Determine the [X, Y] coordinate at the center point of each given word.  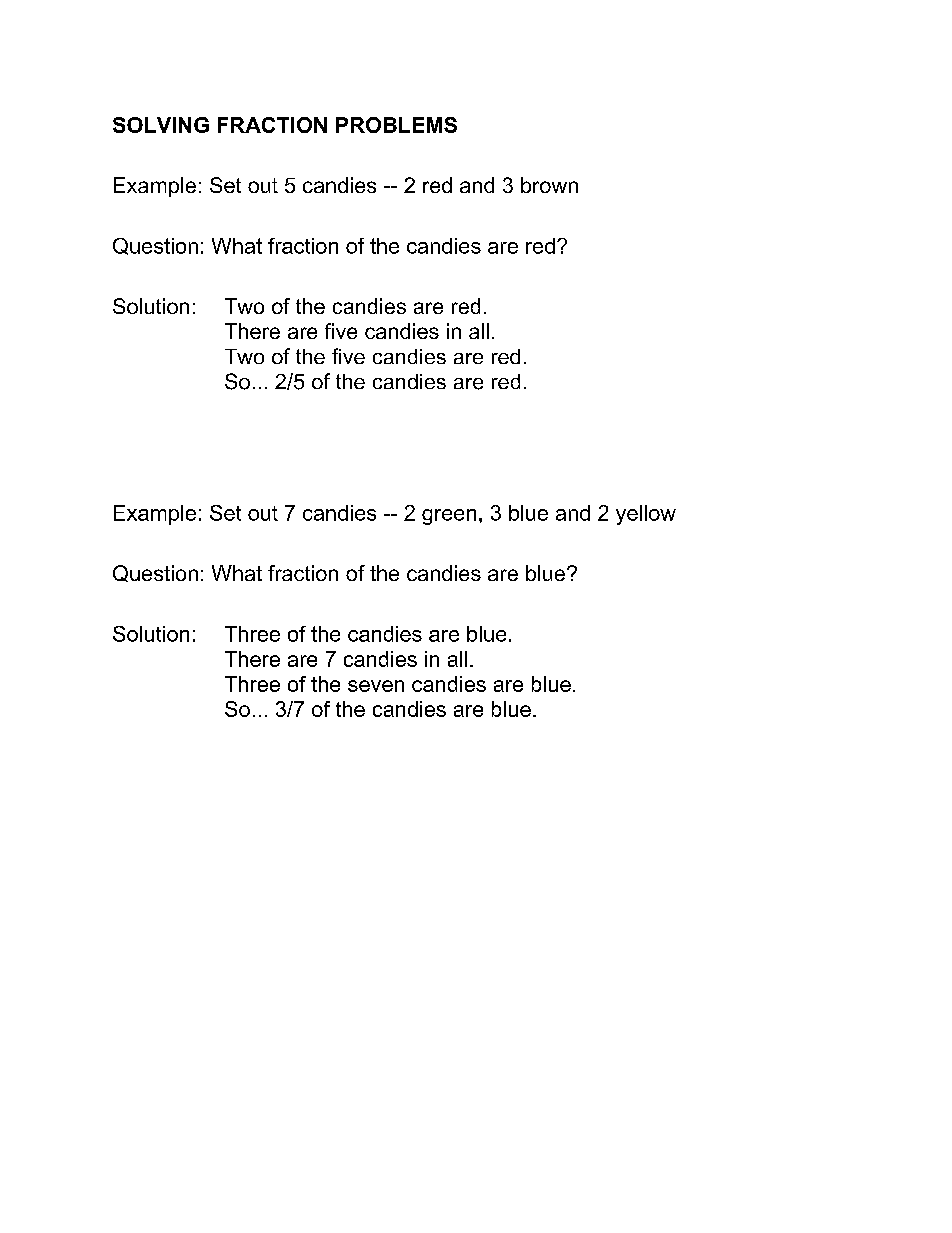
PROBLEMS [396, 125]
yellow [646, 515]
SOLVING [161, 125]
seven [376, 686]
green [449, 517]
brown [549, 185]
